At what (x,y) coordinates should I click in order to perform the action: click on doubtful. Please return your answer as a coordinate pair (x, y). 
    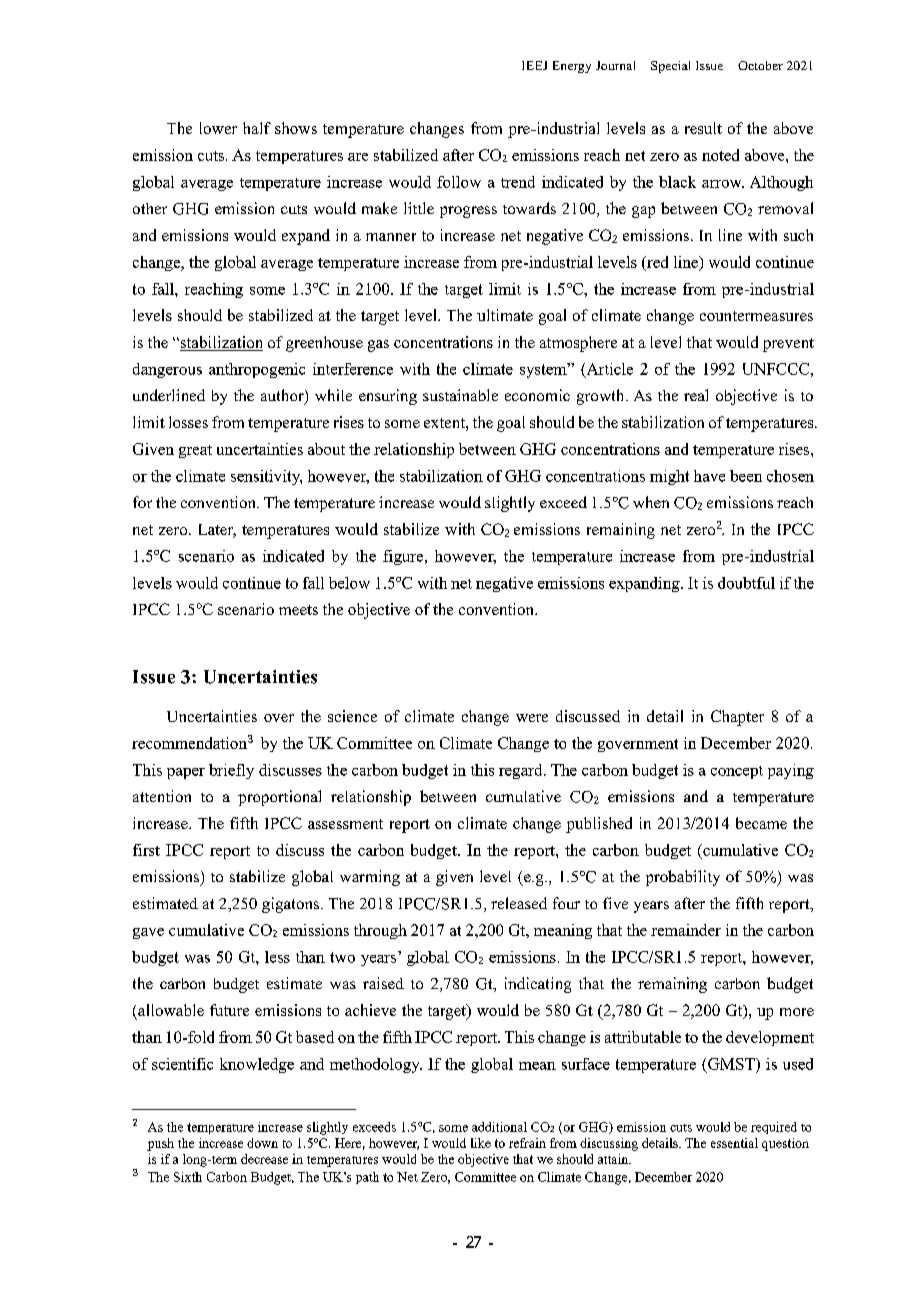
    Looking at the image, I should click on (746, 583).
